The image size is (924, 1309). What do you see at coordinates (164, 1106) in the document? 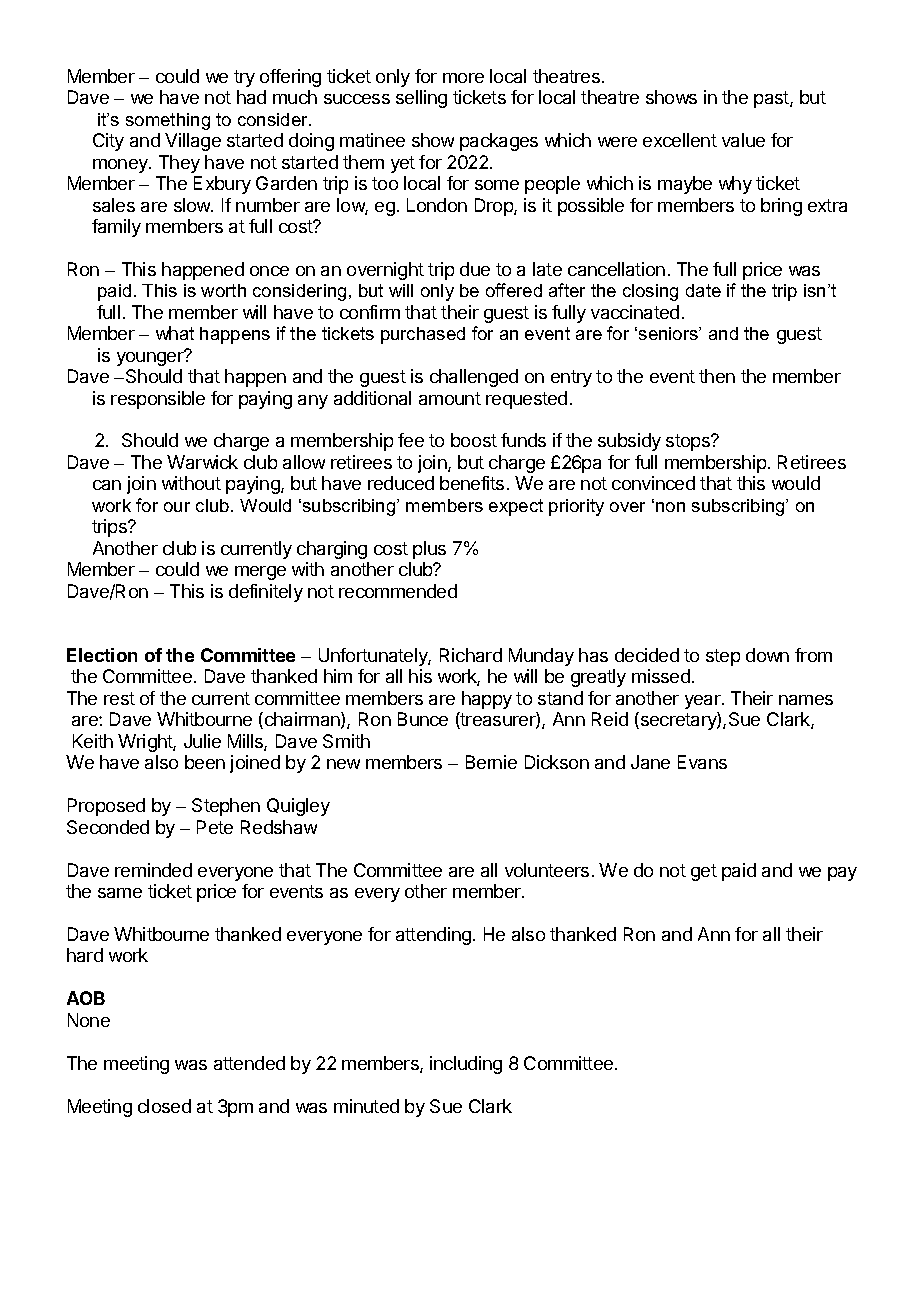
I see `closed` at bounding box center [164, 1106].
